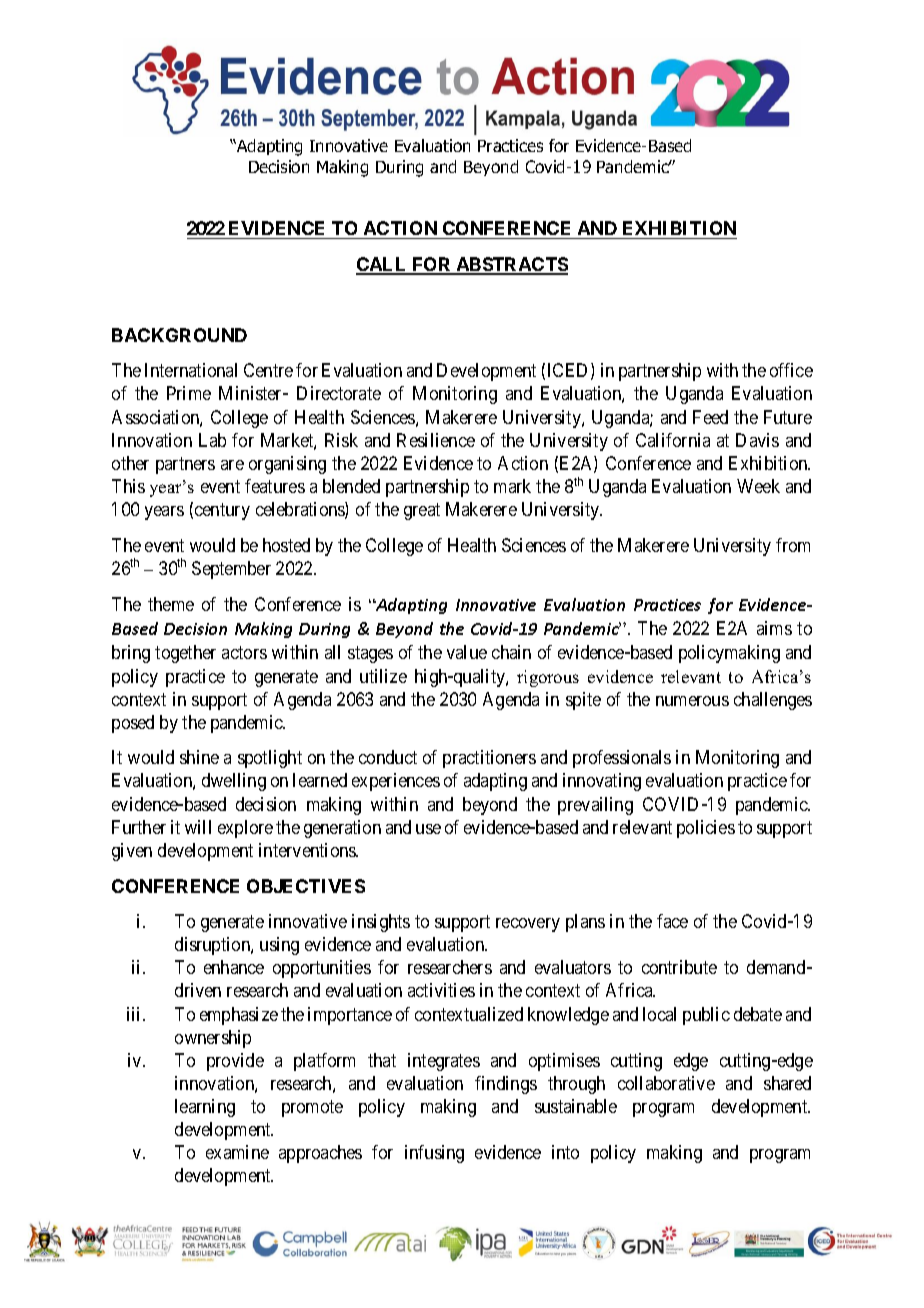 The width and height of the document is (924, 1308). What do you see at coordinates (179, 335) in the document?
I see `BACKGROUND` at bounding box center [179, 335].
